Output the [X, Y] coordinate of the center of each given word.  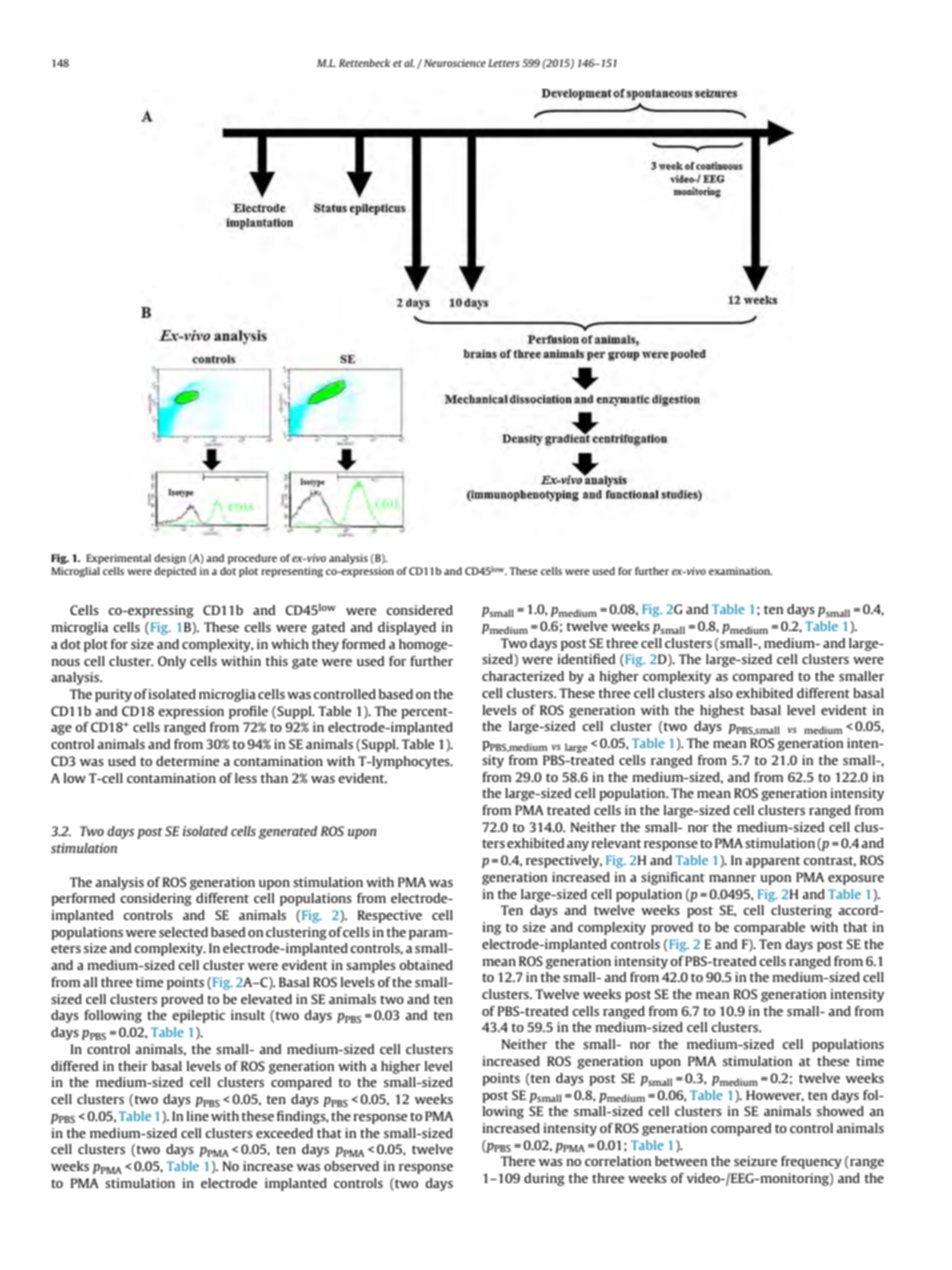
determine [187, 761]
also [720, 693]
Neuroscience [455, 63]
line [198, 1116]
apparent [772, 862]
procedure [252, 559]
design [170, 559]
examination [740, 571]
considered [420, 610]
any [578, 846]
